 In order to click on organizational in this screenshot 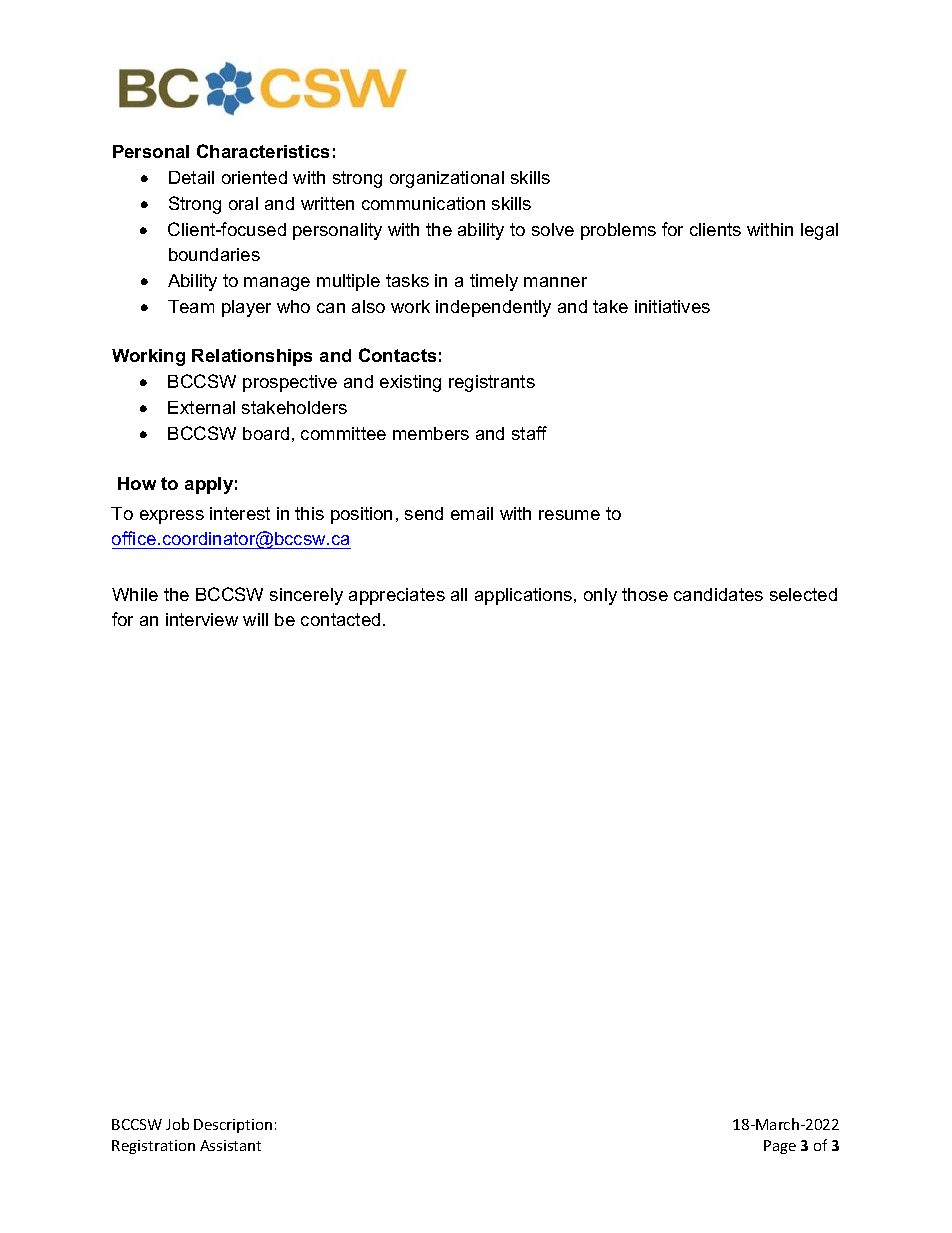, I will do `click(447, 179)`.
